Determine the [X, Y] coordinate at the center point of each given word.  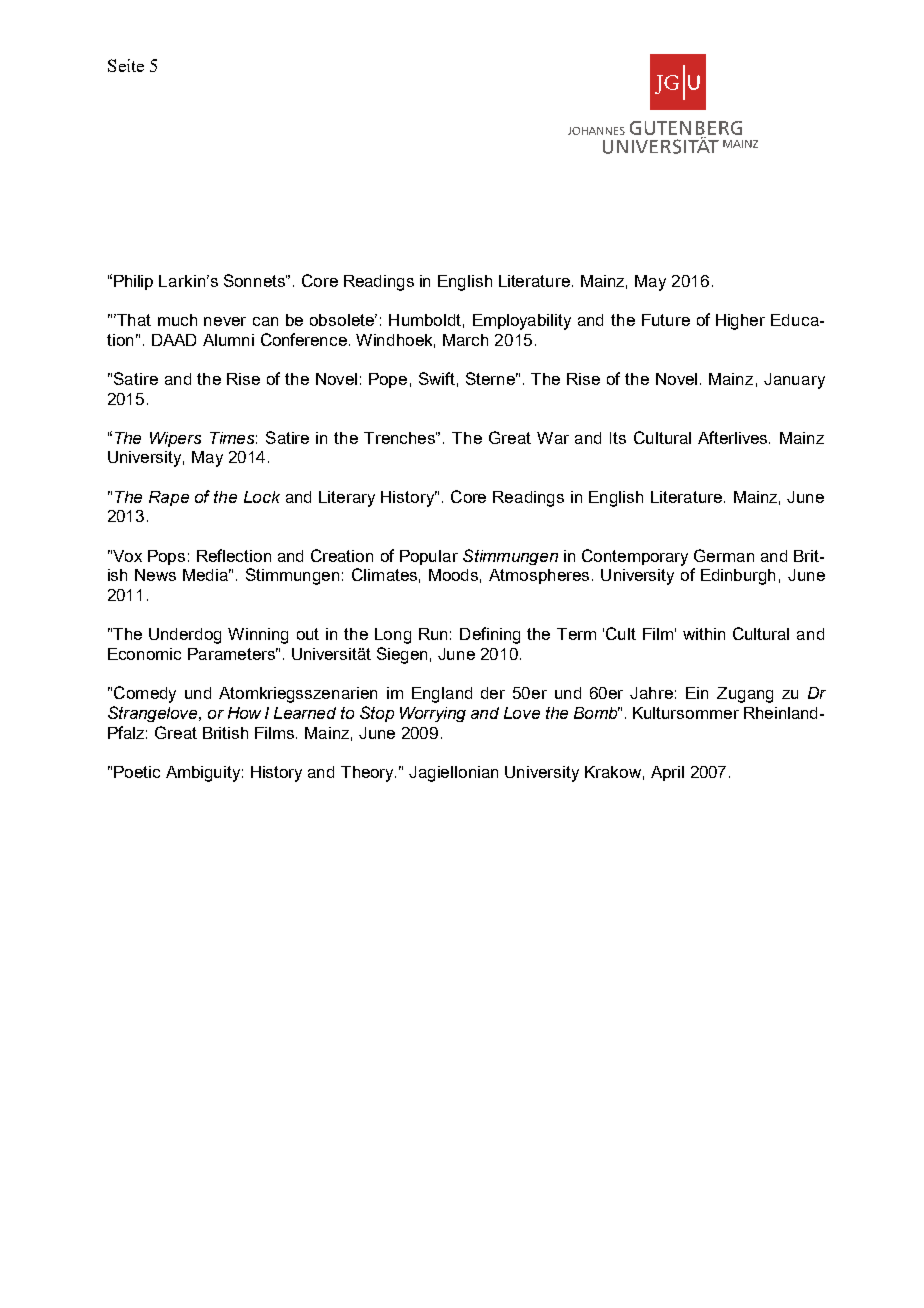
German [724, 555]
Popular [429, 557]
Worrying [433, 714]
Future [666, 320]
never [225, 321]
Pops [166, 557]
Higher [740, 322]
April [667, 773]
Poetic [137, 772]
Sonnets [255, 280]
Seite [126, 65]
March [465, 340]
